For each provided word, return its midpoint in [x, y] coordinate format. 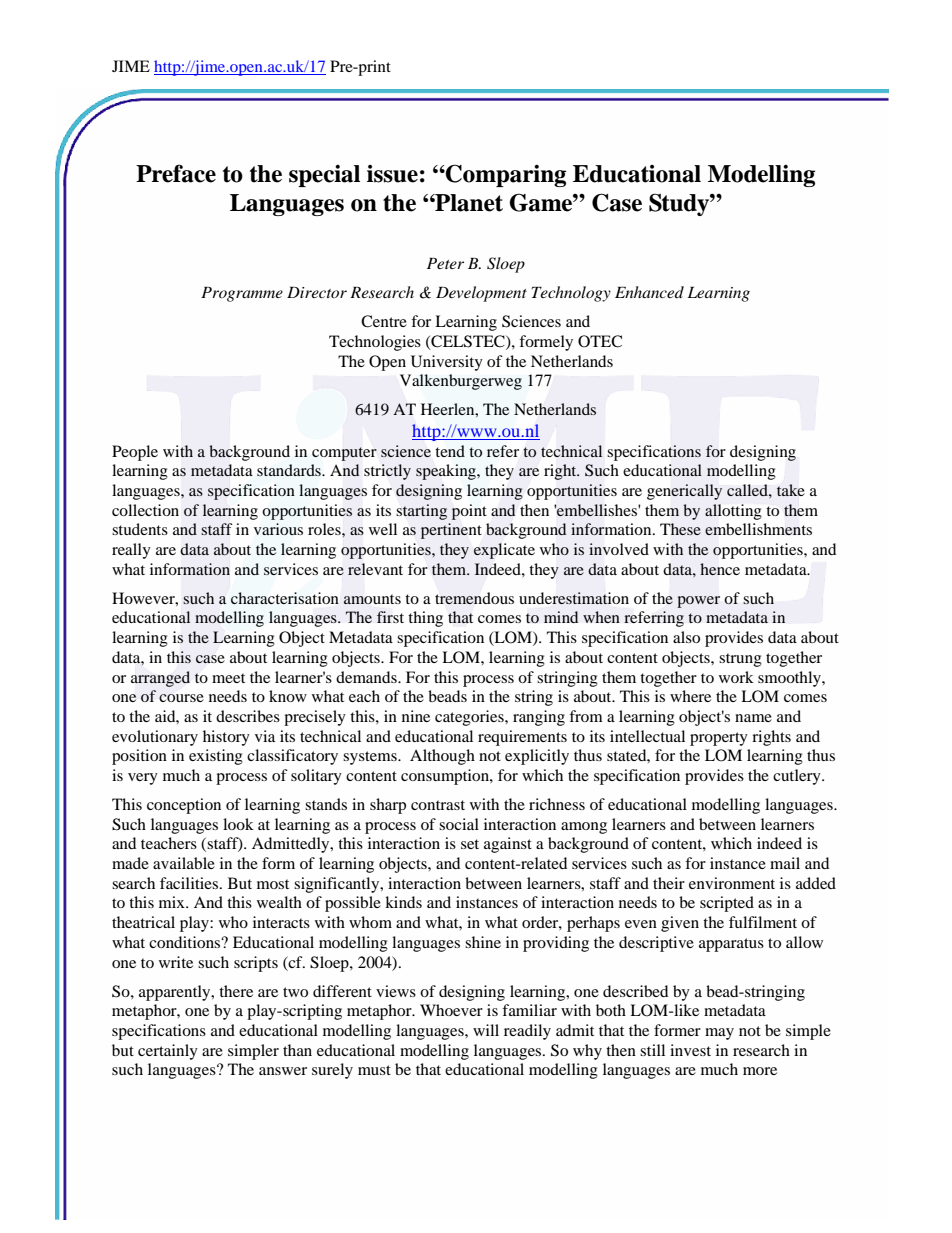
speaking [447, 472]
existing [216, 757]
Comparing [505, 175]
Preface [176, 173]
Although [442, 757]
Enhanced [649, 292]
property [719, 739]
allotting [733, 512]
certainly [168, 1052]
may [719, 1034]
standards [290, 470]
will [486, 1030]
